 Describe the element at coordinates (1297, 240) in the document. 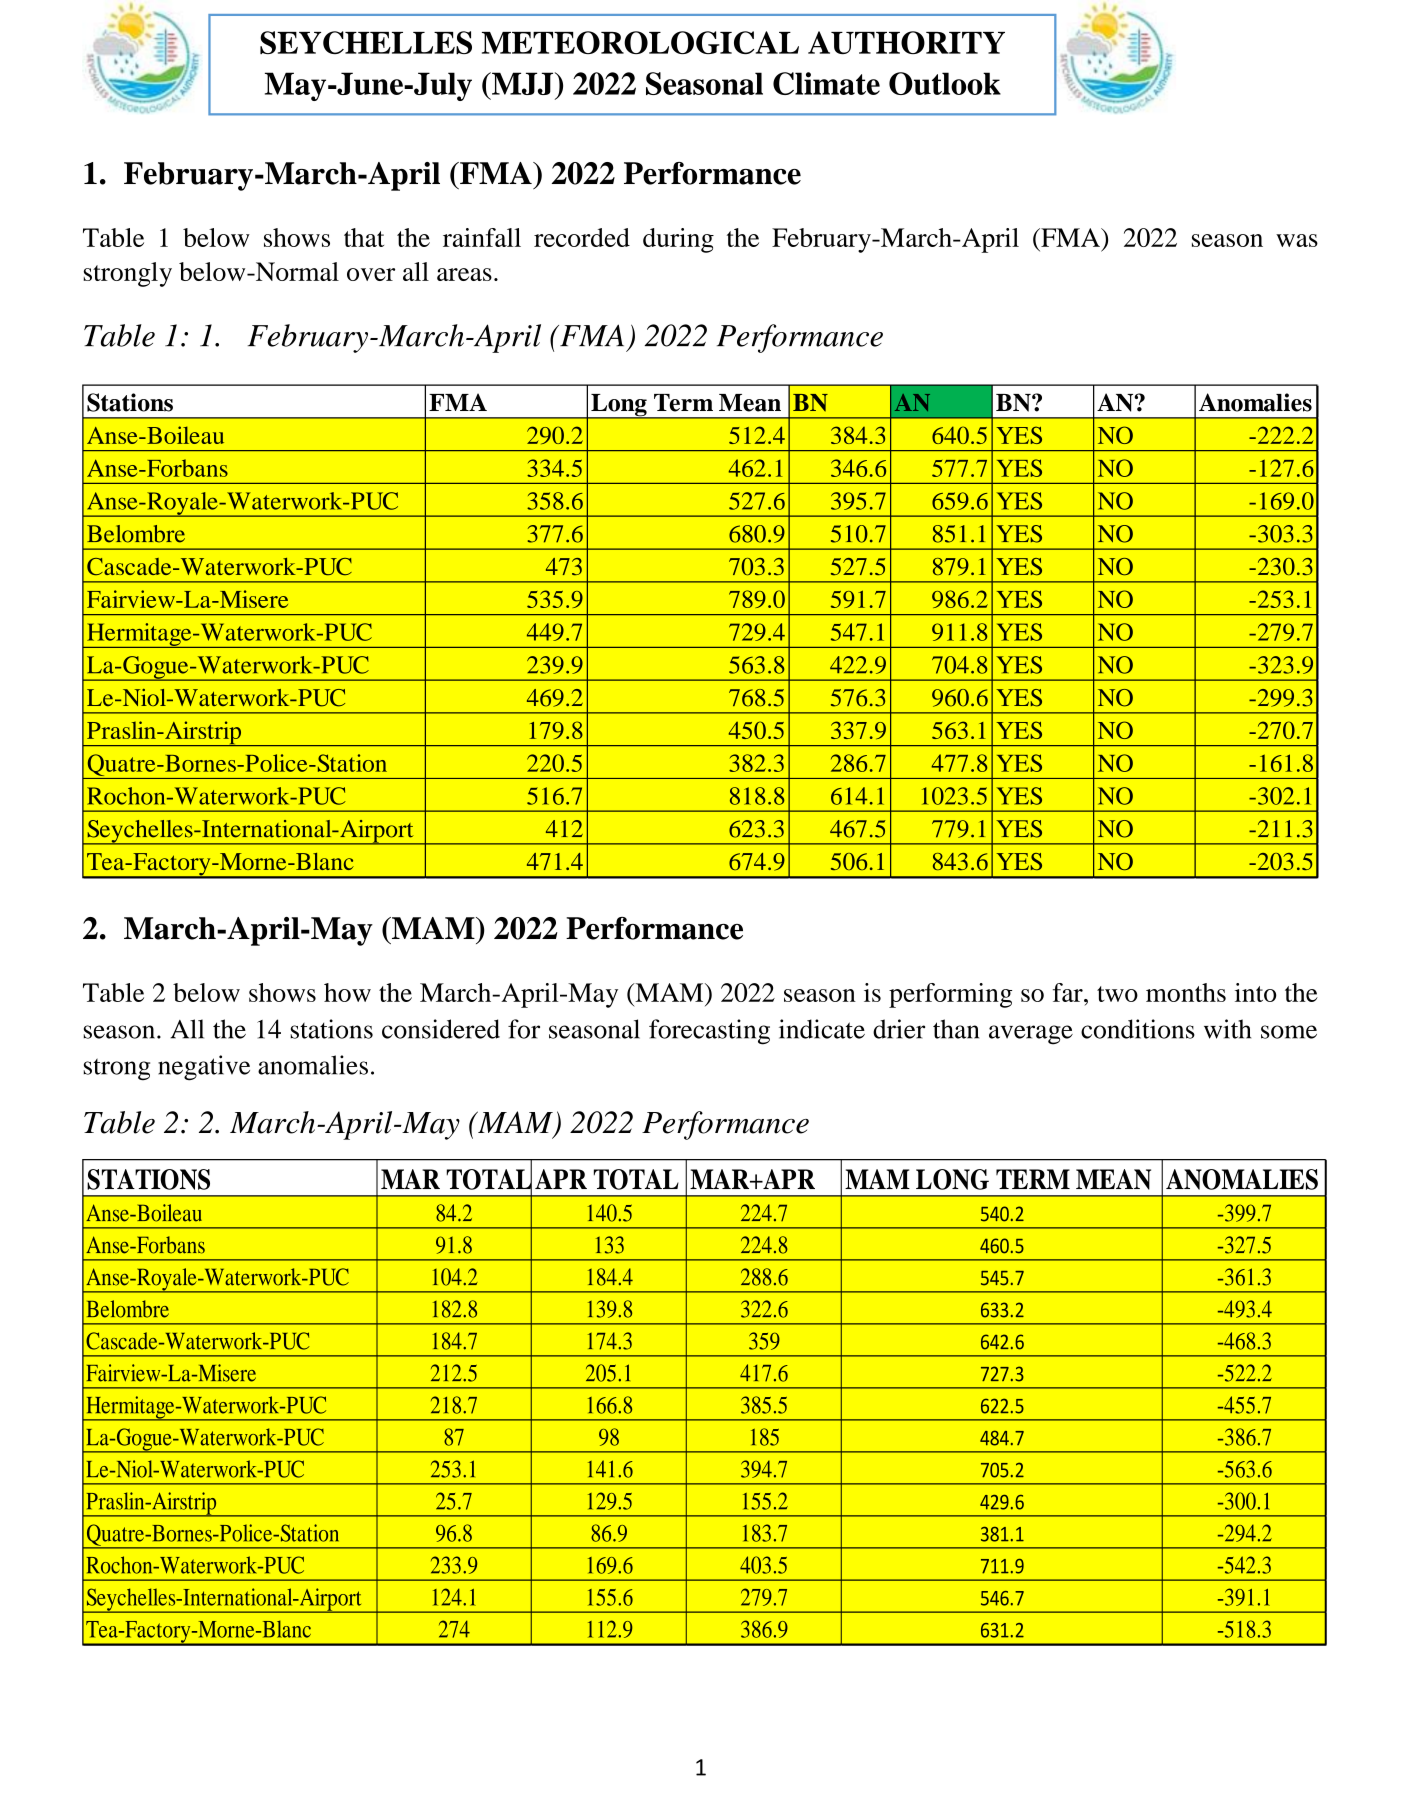

I see `was` at that location.
